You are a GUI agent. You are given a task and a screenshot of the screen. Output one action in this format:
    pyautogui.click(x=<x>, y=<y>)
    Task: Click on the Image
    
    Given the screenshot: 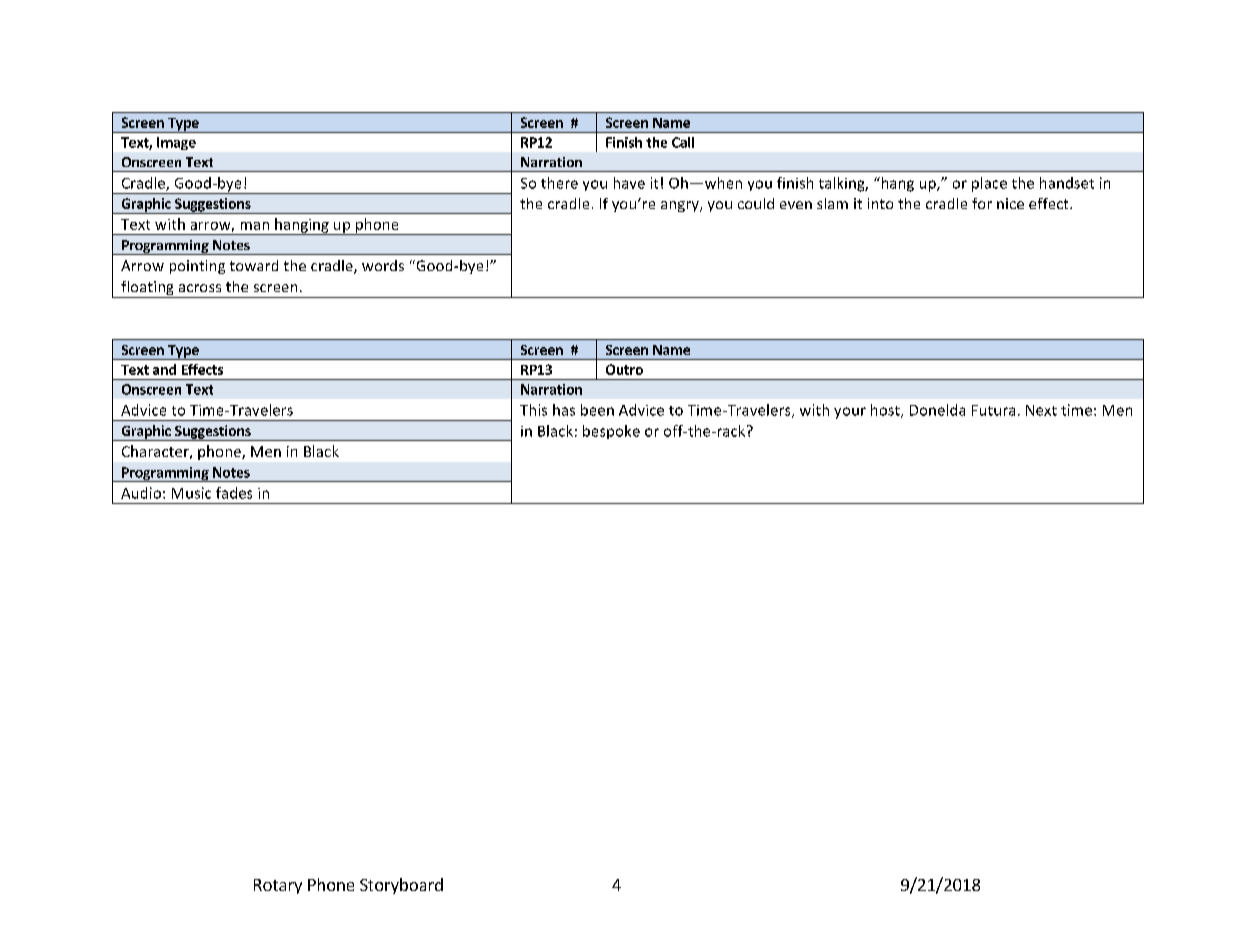 What is the action you would take?
    pyautogui.click(x=176, y=143)
